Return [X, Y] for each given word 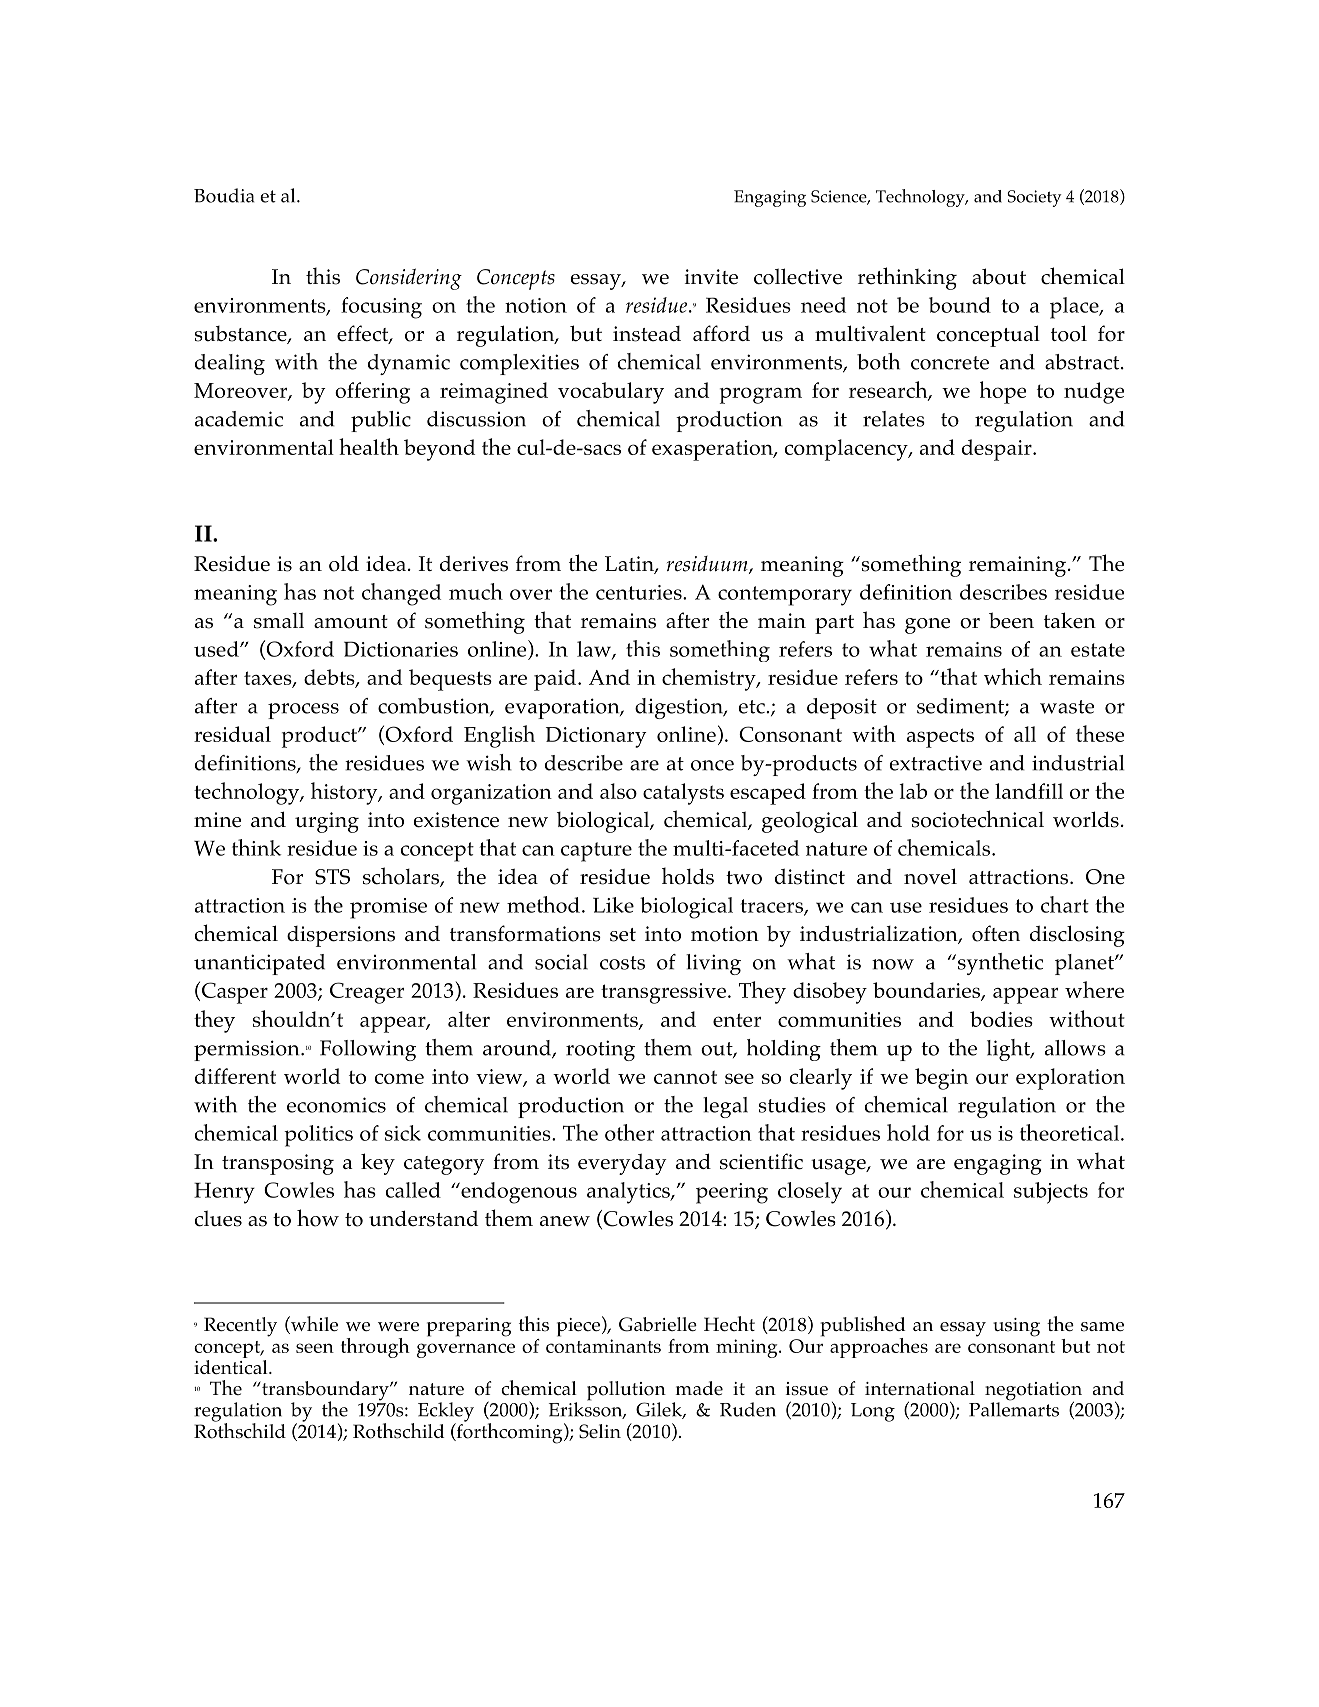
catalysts [683, 794]
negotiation [1033, 1392]
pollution [626, 1392]
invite [711, 277]
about [999, 276]
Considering [409, 279]
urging [327, 822]
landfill [1029, 791]
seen [315, 1348]
